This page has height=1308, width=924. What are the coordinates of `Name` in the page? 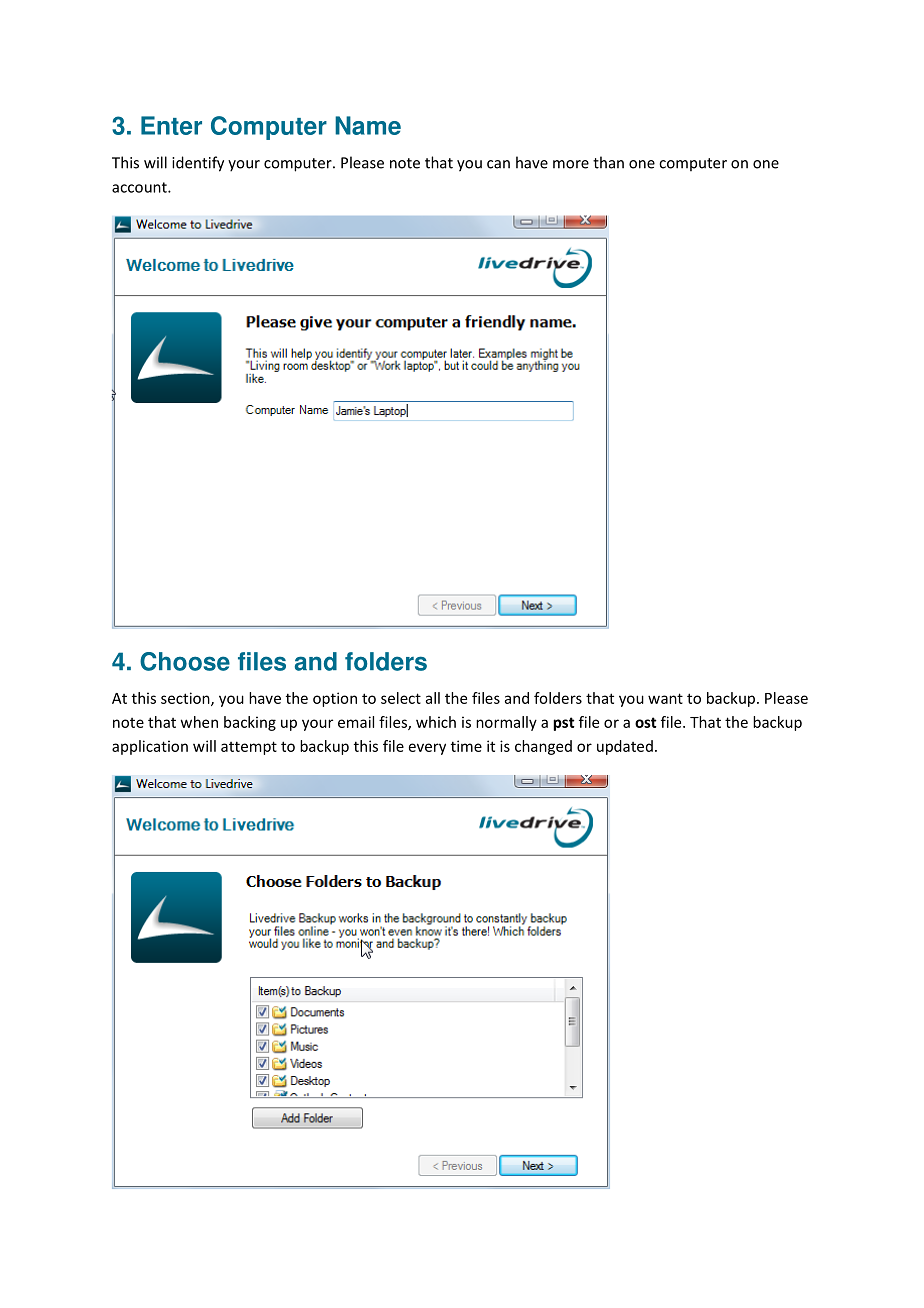 It's located at (368, 125).
